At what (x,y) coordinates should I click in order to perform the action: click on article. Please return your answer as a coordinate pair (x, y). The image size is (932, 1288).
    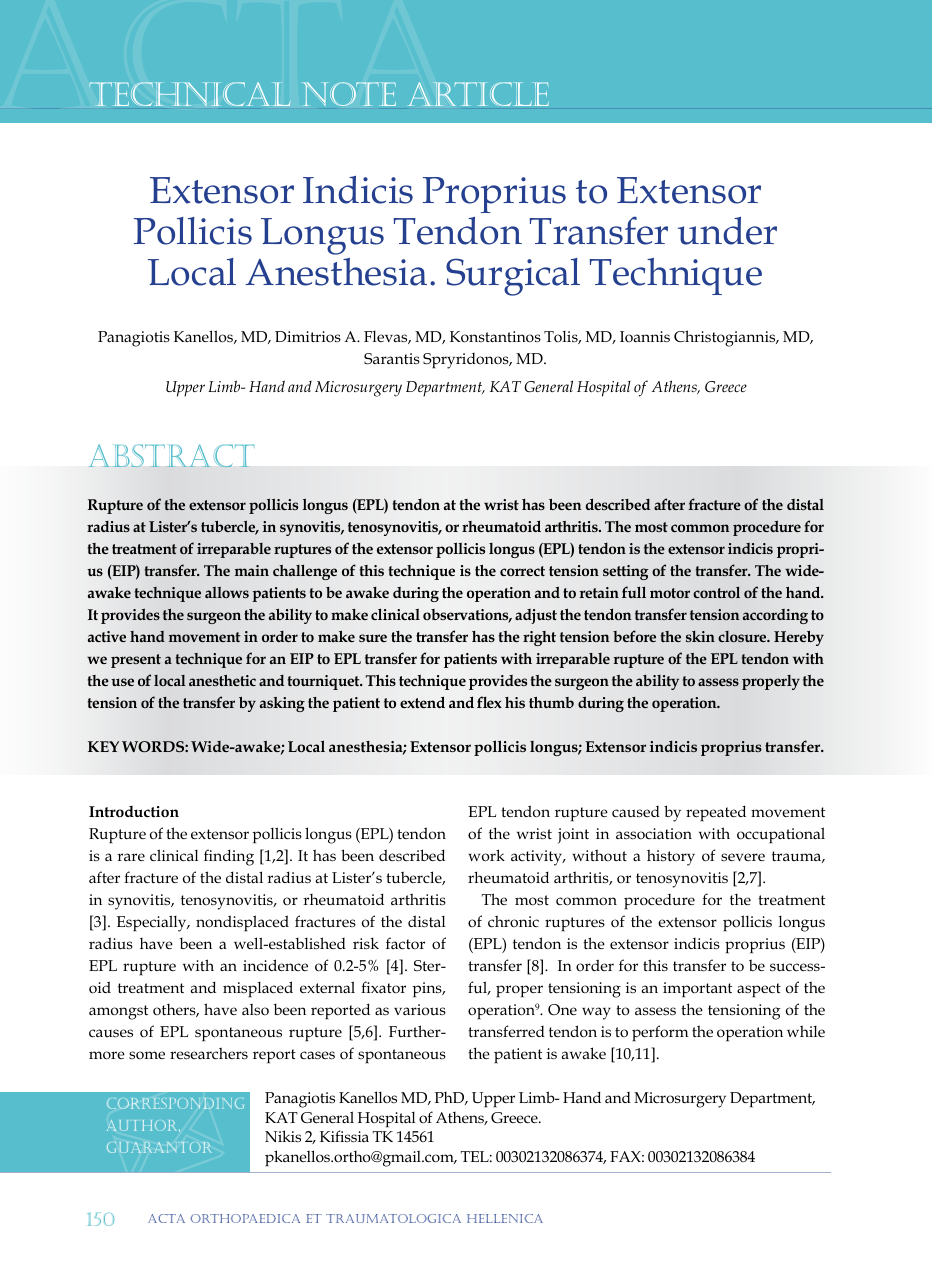
    Looking at the image, I should click on (478, 94).
